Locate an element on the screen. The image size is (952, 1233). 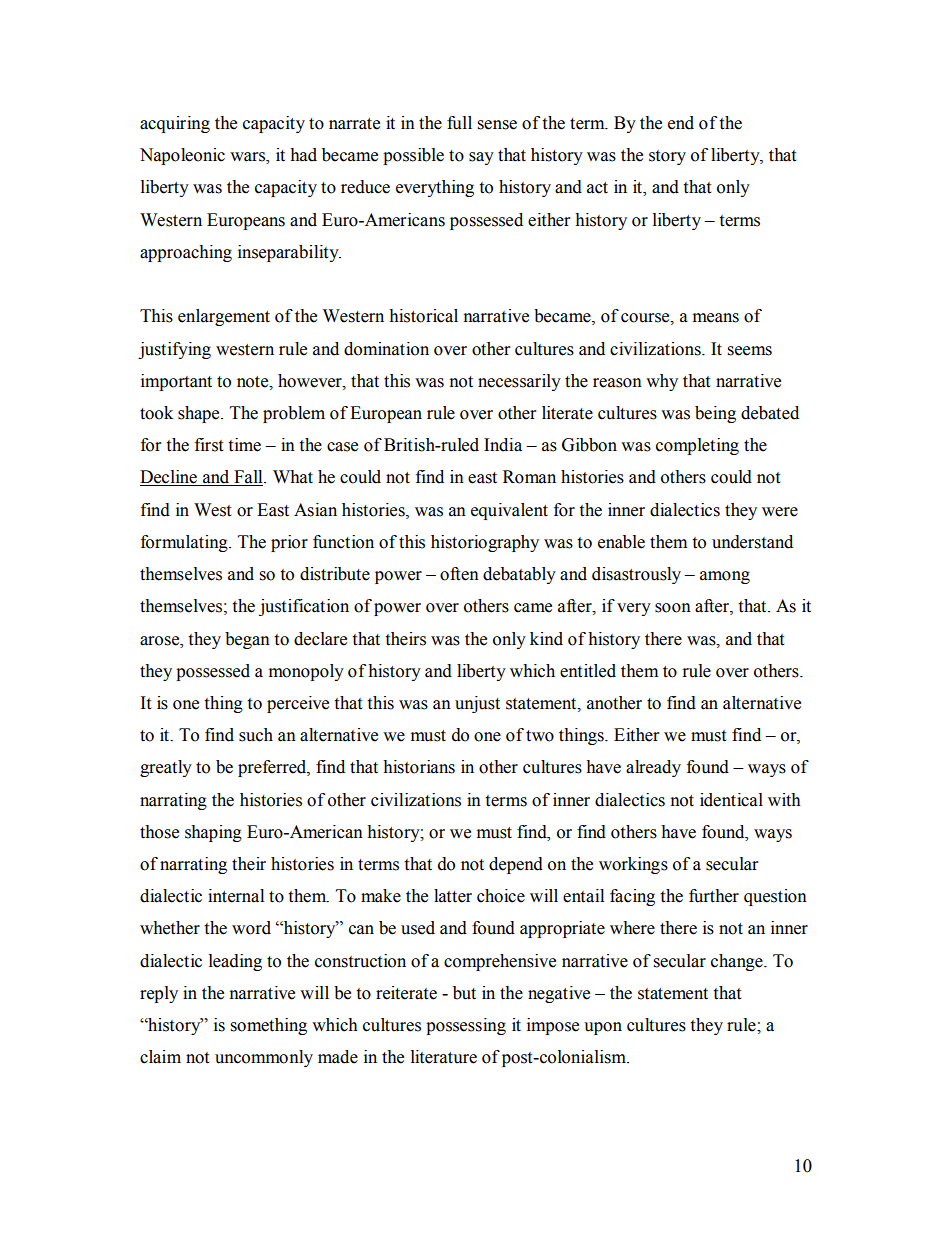
among is located at coordinates (725, 577).
